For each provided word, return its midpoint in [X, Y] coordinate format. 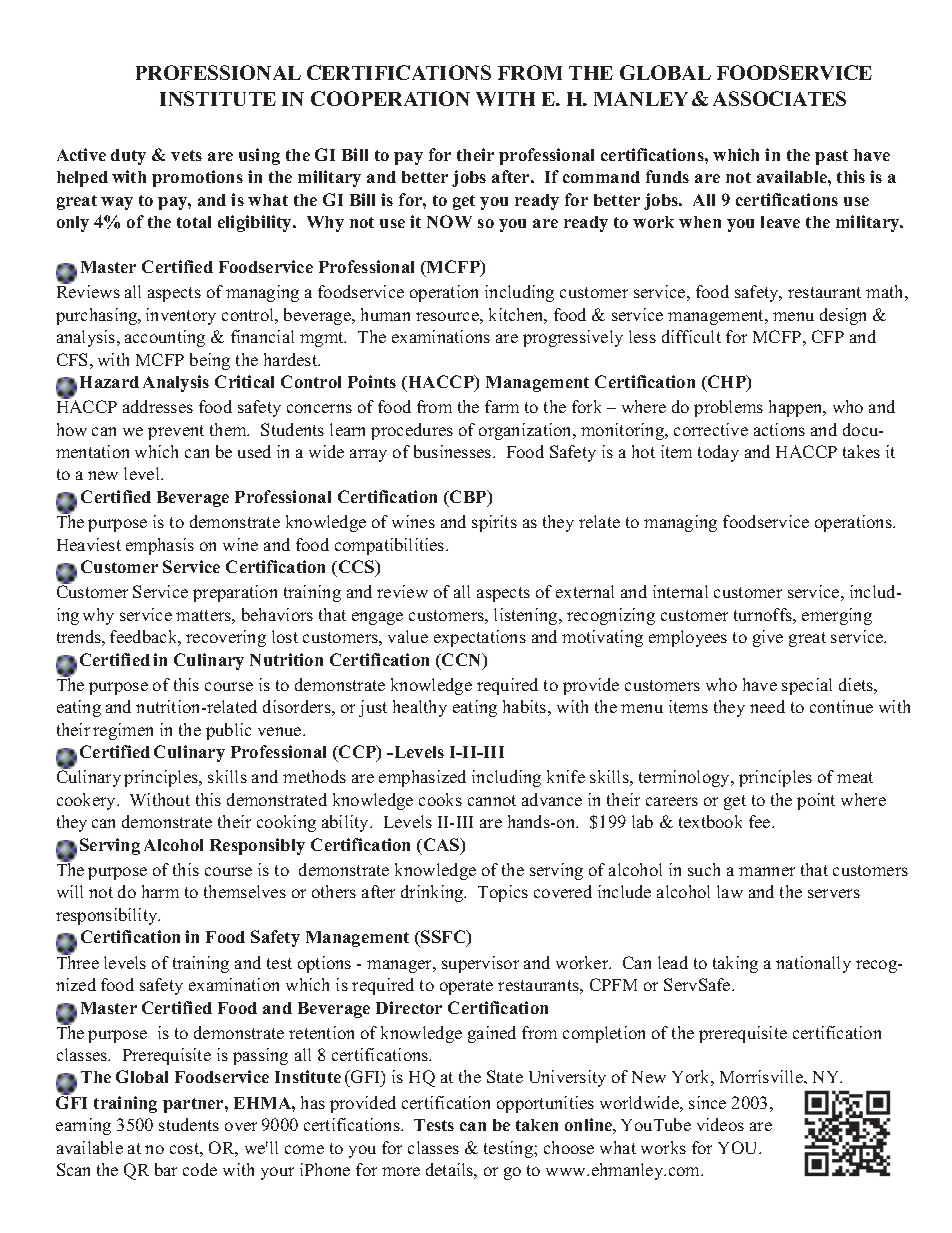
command [601, 177]
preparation [235, 593]
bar [166, 1169]
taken [537, 1125]
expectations [480, 638]
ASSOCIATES [779, 98]
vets [186, 155]
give [768, 638]
